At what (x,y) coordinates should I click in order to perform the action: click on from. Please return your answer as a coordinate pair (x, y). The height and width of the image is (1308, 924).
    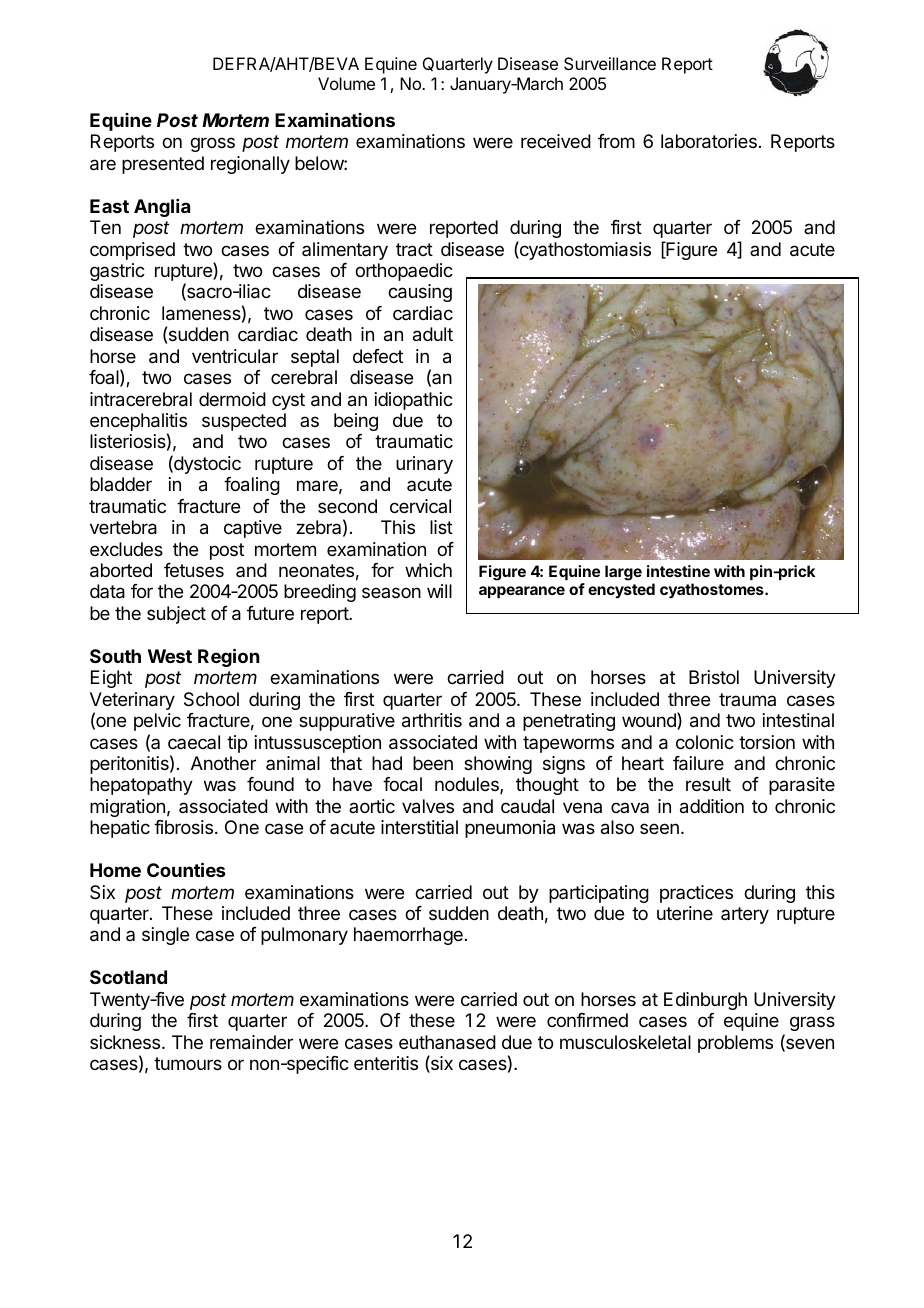
    Looking at the image, I should click on (616, 141).
